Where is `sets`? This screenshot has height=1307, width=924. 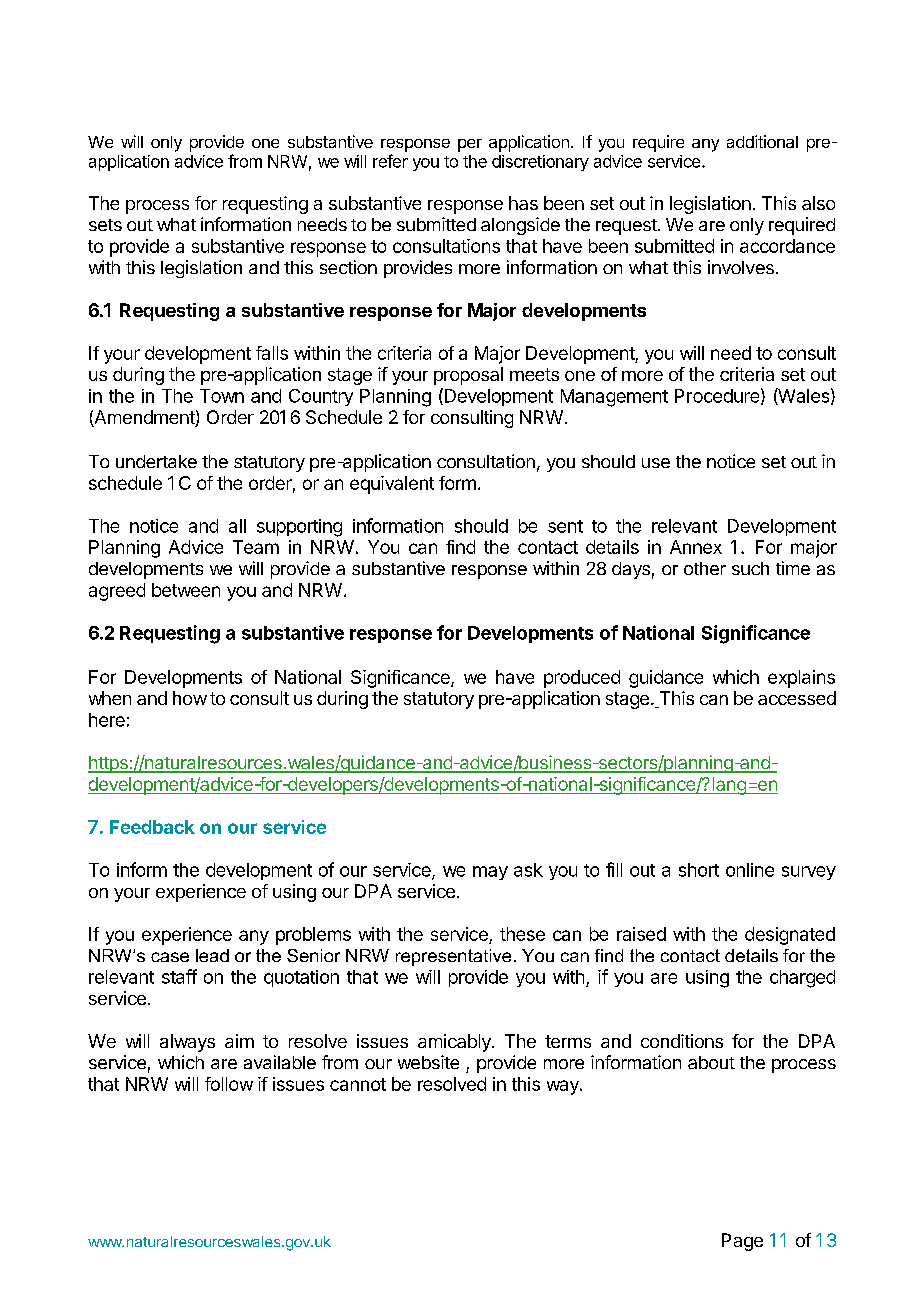
sets is located at coordinates (105, 225).
